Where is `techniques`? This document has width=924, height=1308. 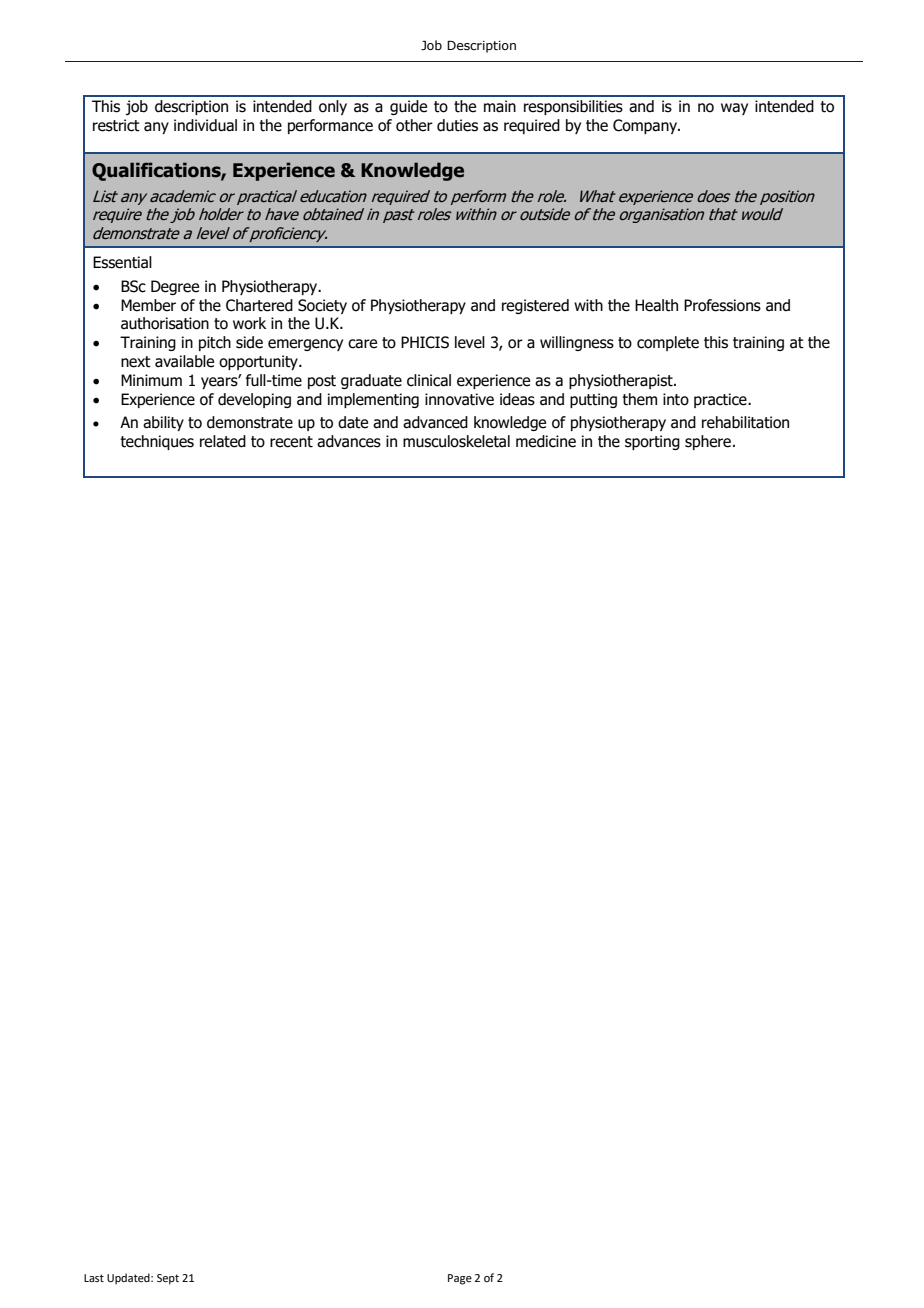
techniques is located at coordinates (157, 442).
